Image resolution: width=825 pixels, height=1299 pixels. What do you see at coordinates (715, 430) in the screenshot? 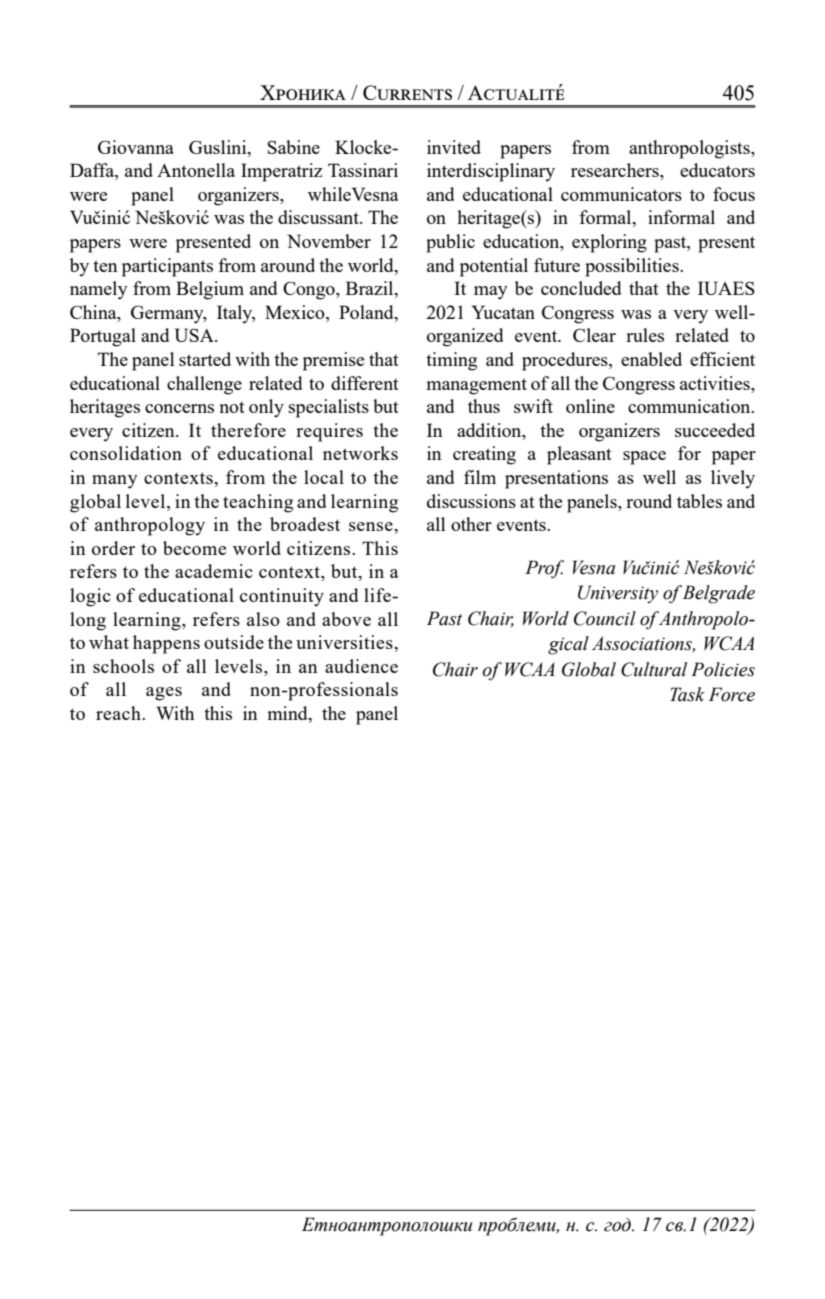
I see `succeeded` at bounding box center [715, 430].
